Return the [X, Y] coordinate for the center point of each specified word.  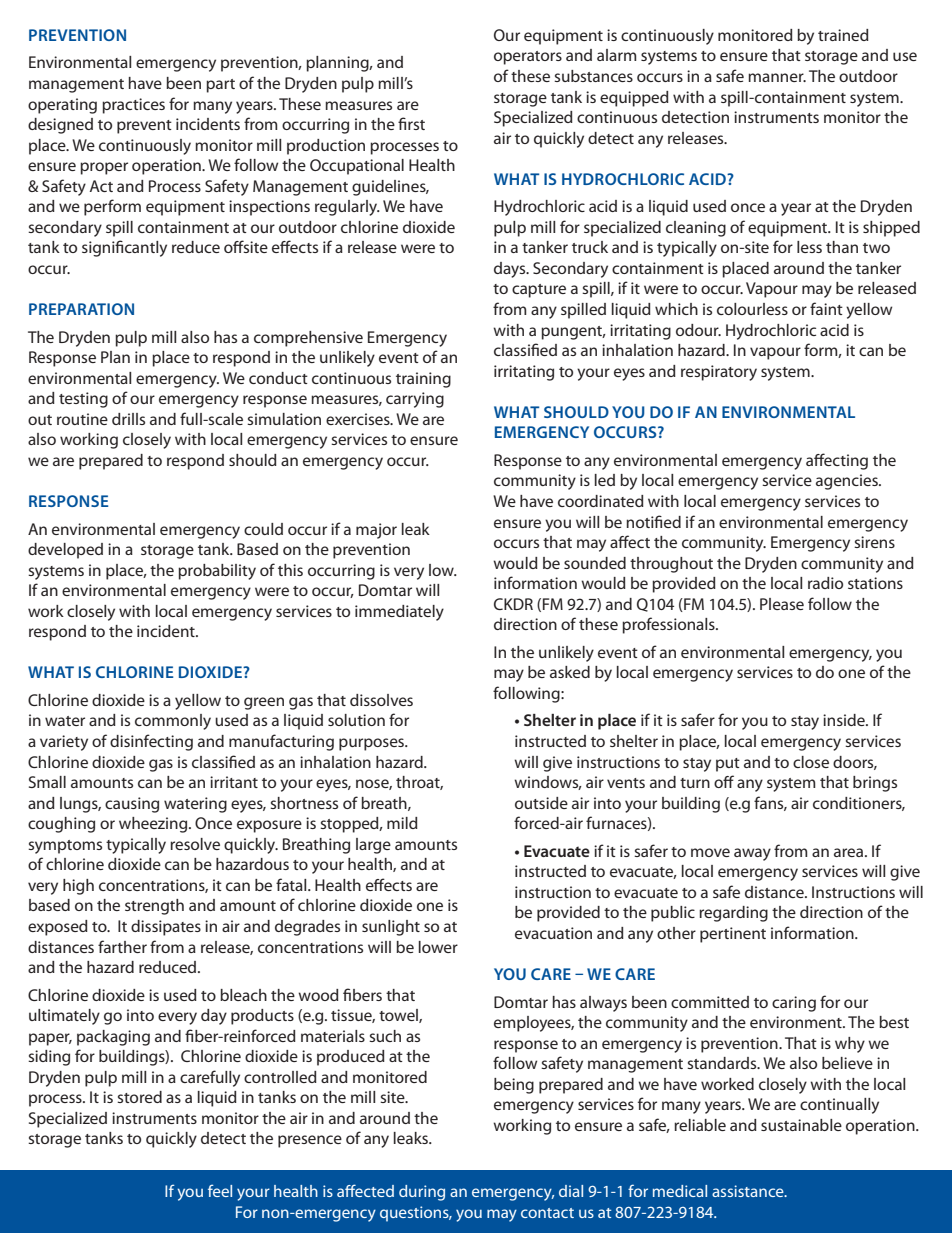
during [422, 1193]
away [752, 854]
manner [777, 77]
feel [220, 1190]
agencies [848, 482]
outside [541, 803]
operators [528, 58]
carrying [415, 400]
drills [128, 419]
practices [133, 106]
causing [132, 805]
